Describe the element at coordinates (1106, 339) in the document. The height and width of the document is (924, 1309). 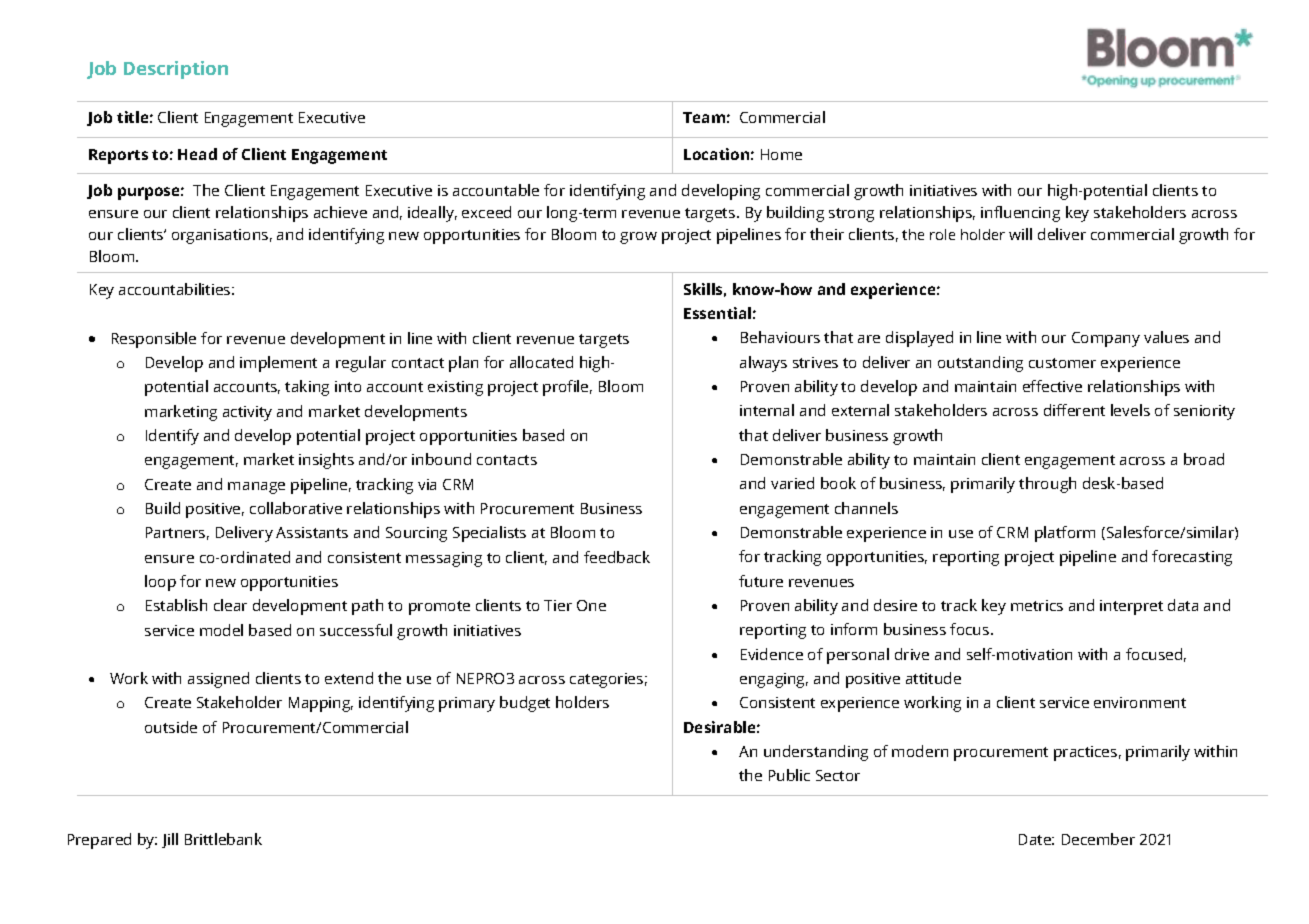
I see `Company` at that location.
